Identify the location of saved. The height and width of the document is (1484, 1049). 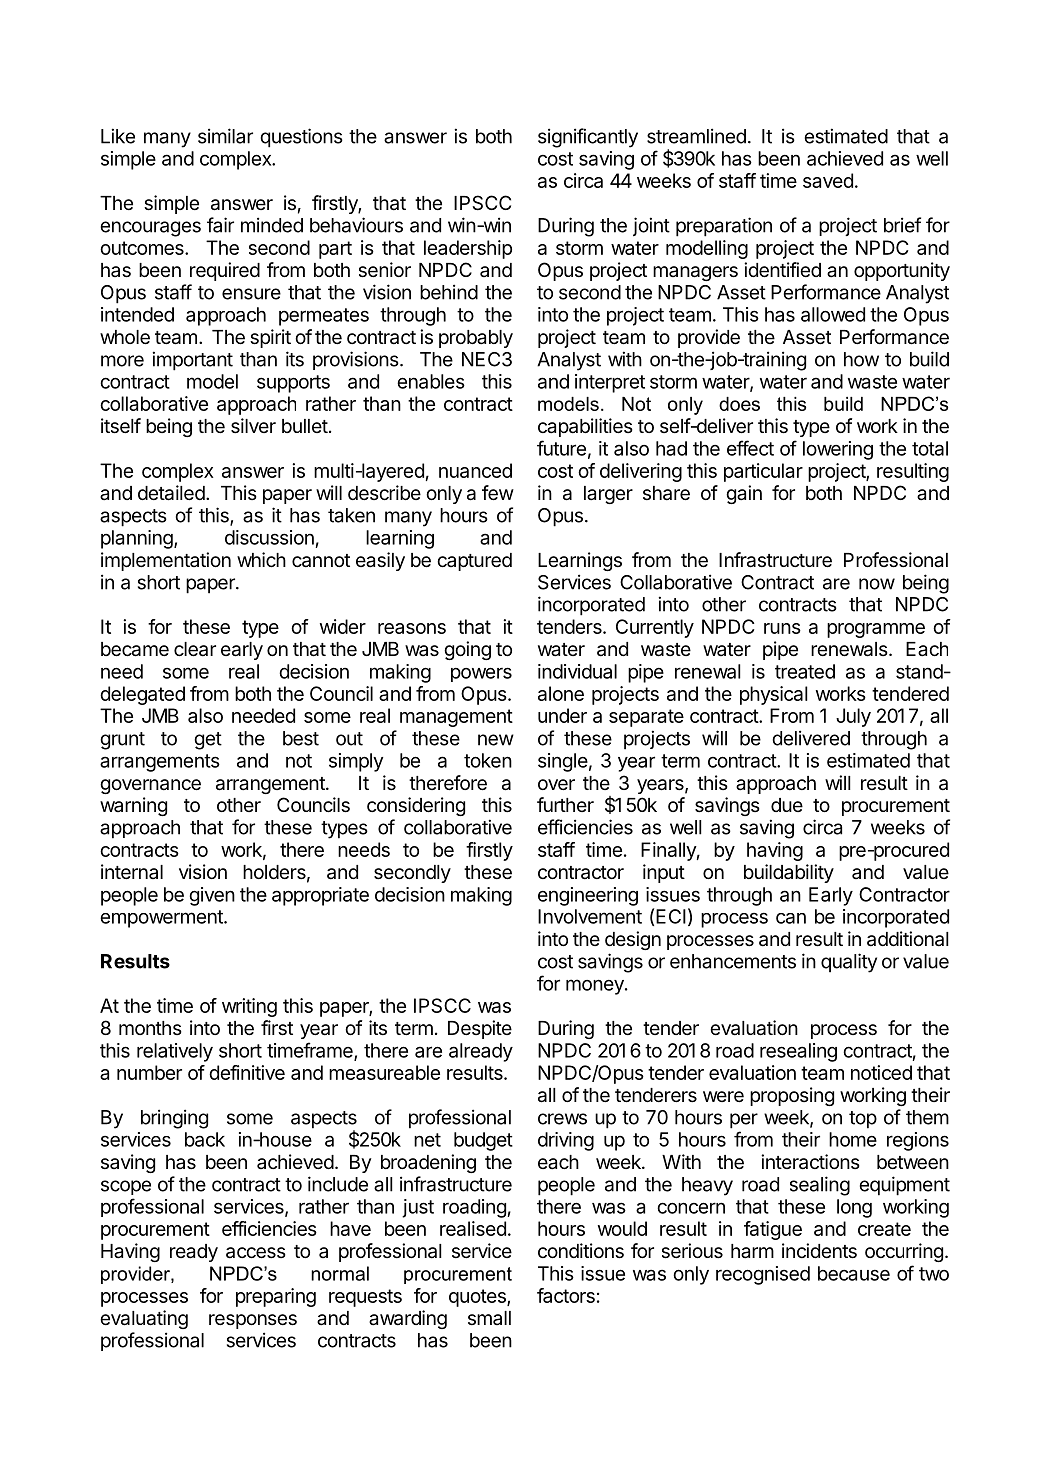
(828, 180).
